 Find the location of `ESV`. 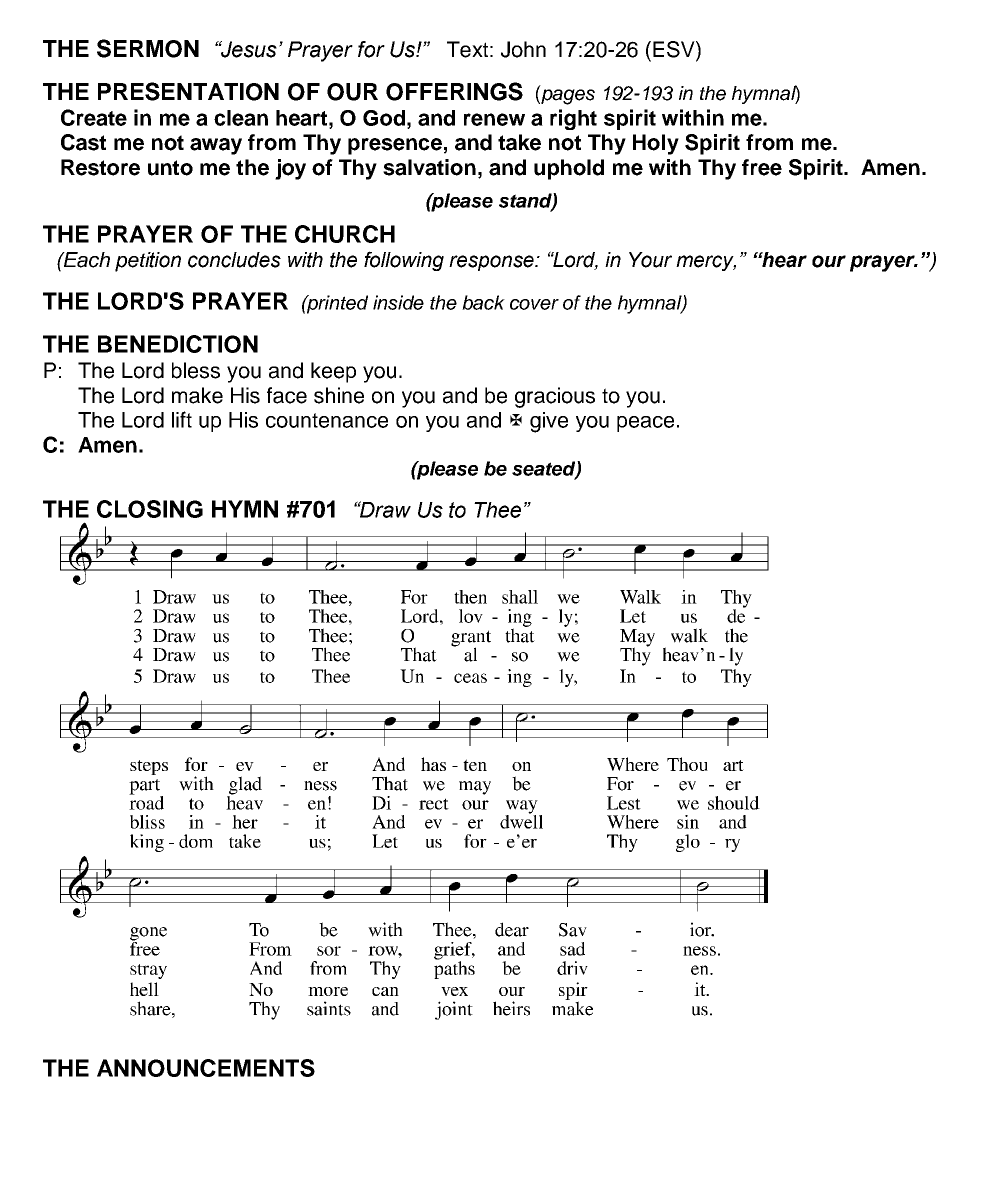

ESV is located at coordinates (675, 50).
